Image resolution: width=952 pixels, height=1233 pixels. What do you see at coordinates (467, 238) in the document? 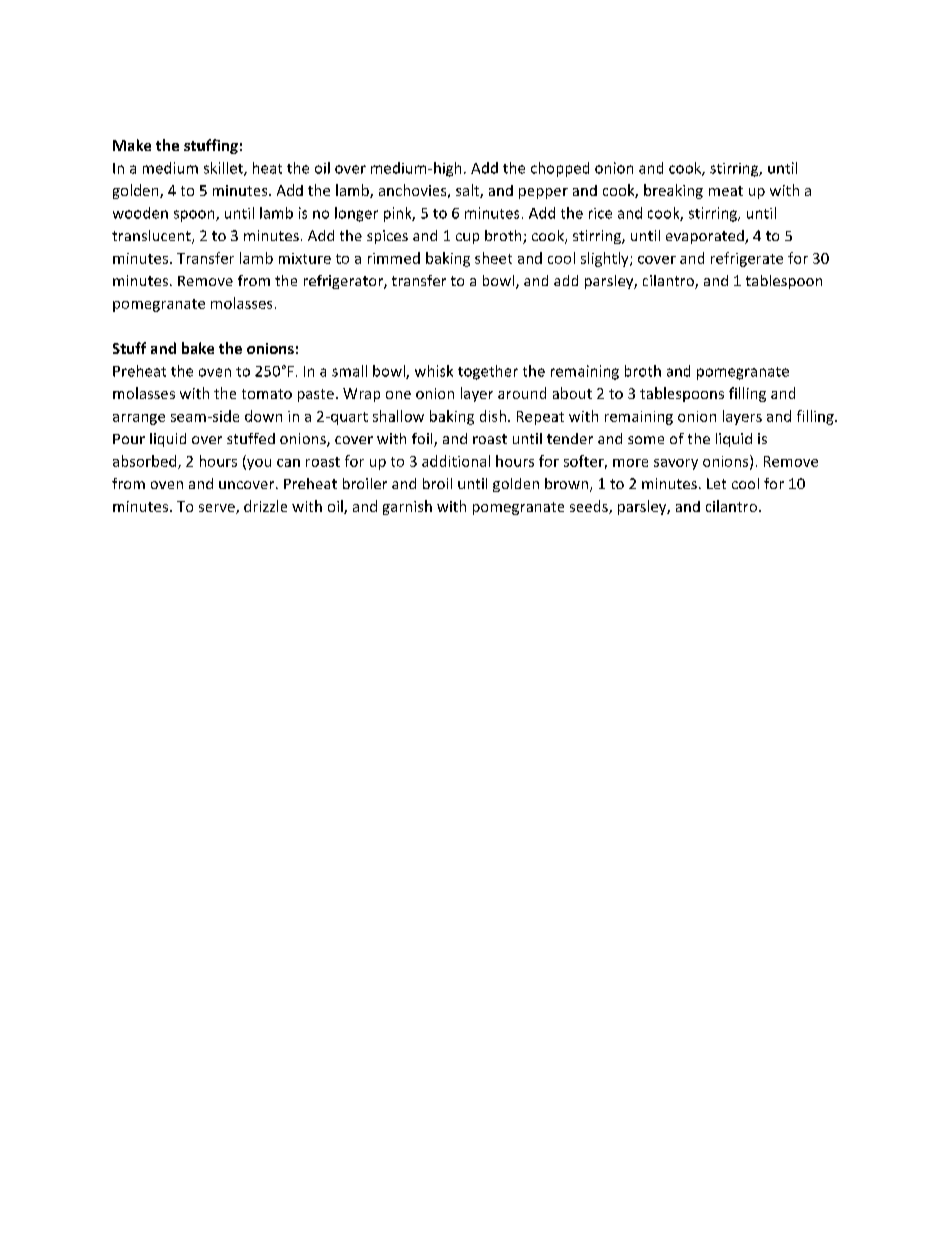
I see `cup` at bounding box center [467, 238].
